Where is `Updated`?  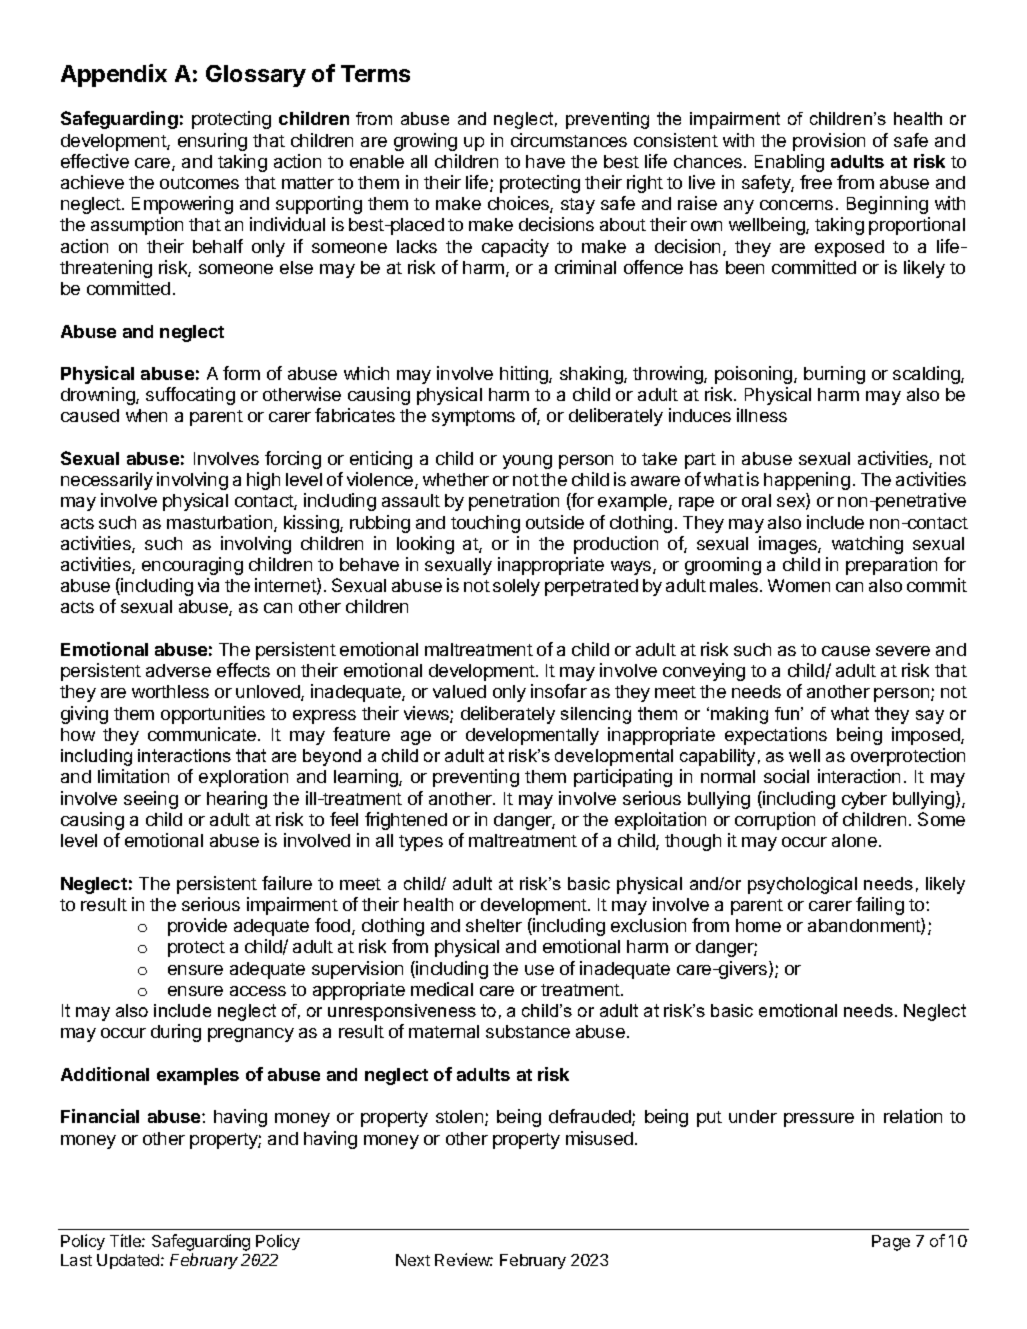 Updated is located at coordinates (129, 1261).
